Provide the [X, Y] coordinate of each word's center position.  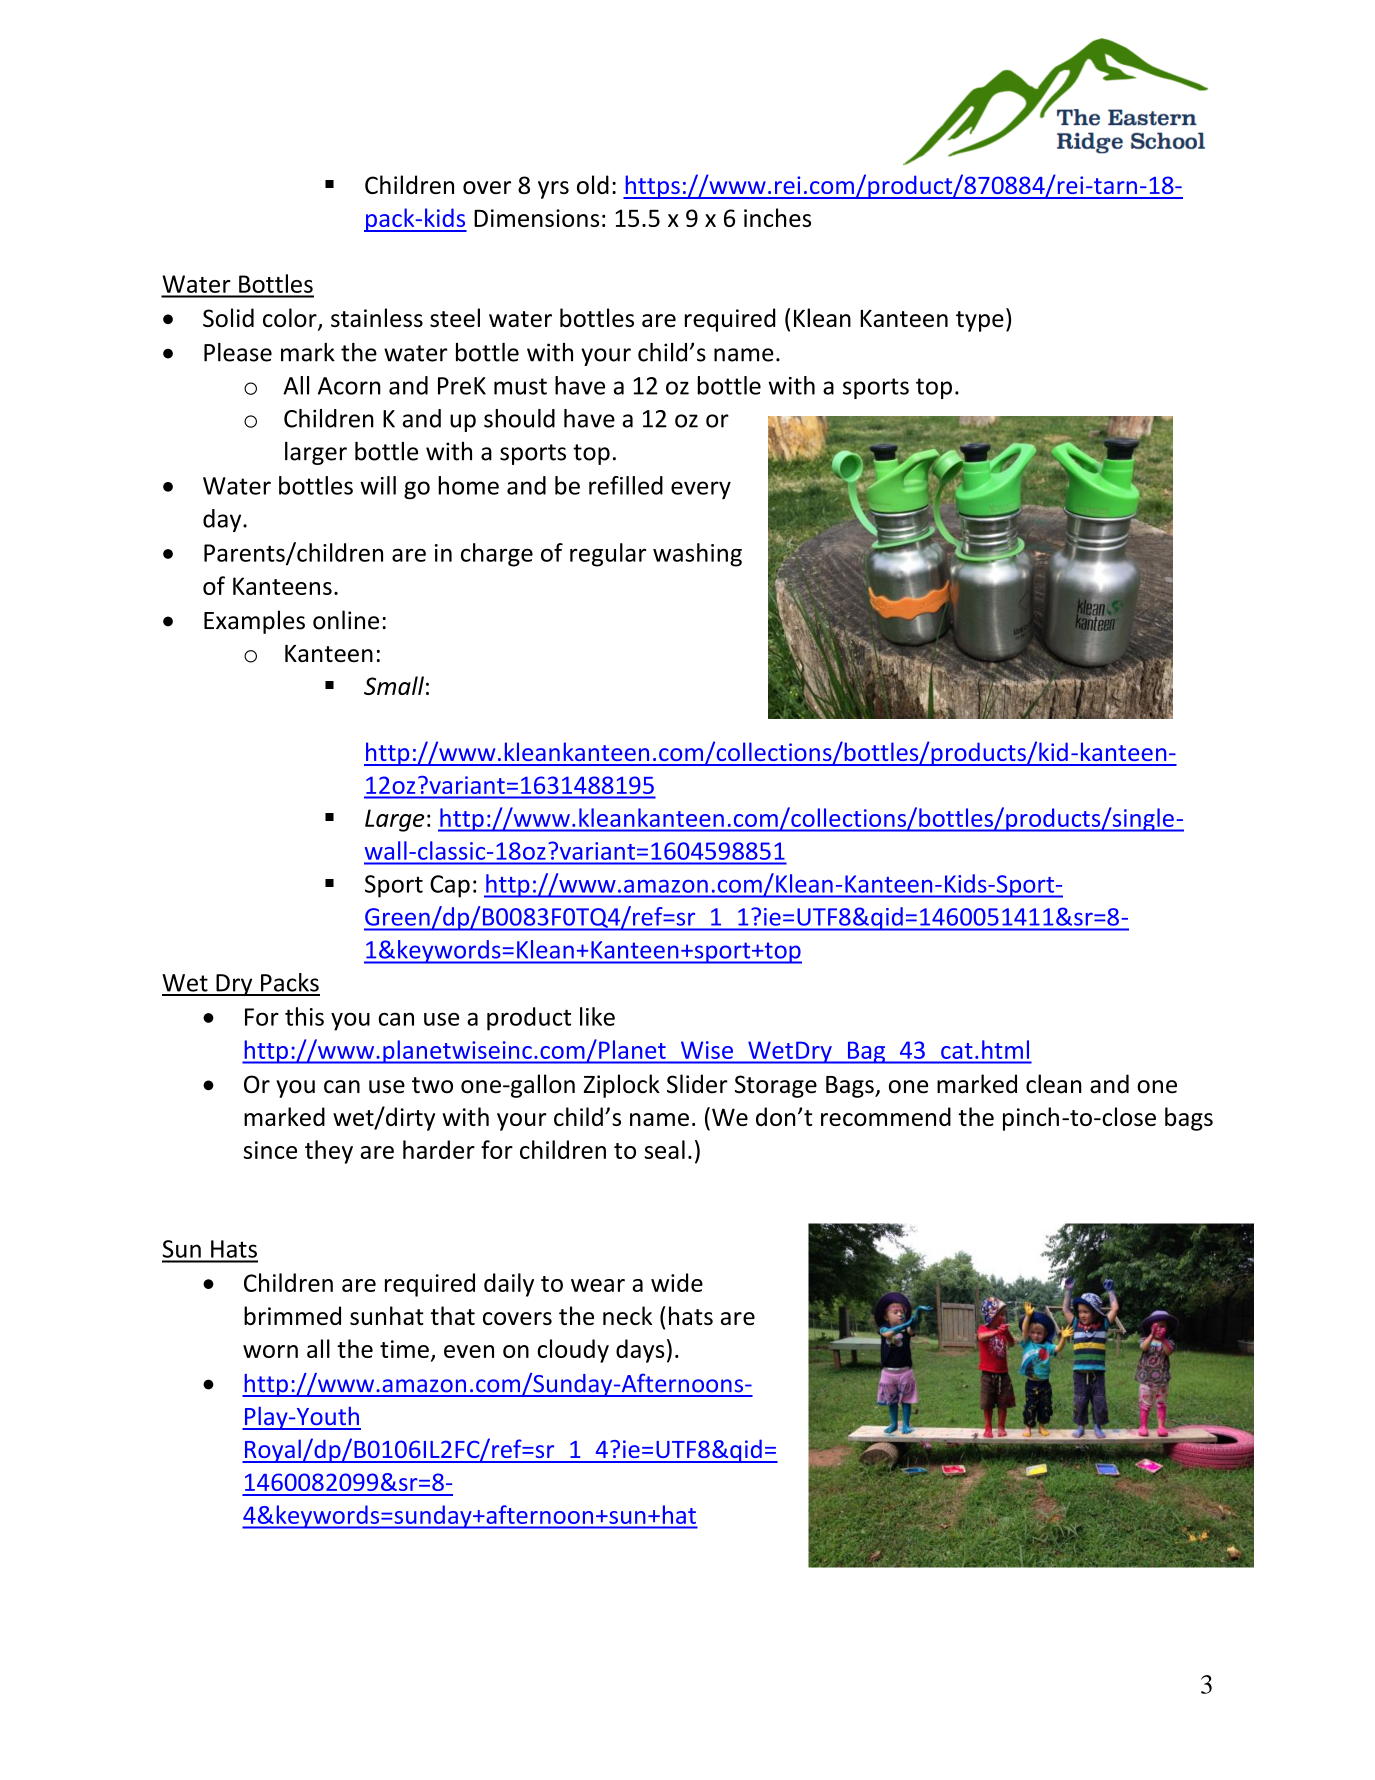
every [701, 490]
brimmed [292, 1315]
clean [1054, 1084]
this [304, 1016]
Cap [450, 886]
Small [394, 685]
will [378, 485]
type [980, 321]
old [593, 184]
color [291, 319]
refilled [626, 485]
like [597, 1016]
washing [697, 555]
